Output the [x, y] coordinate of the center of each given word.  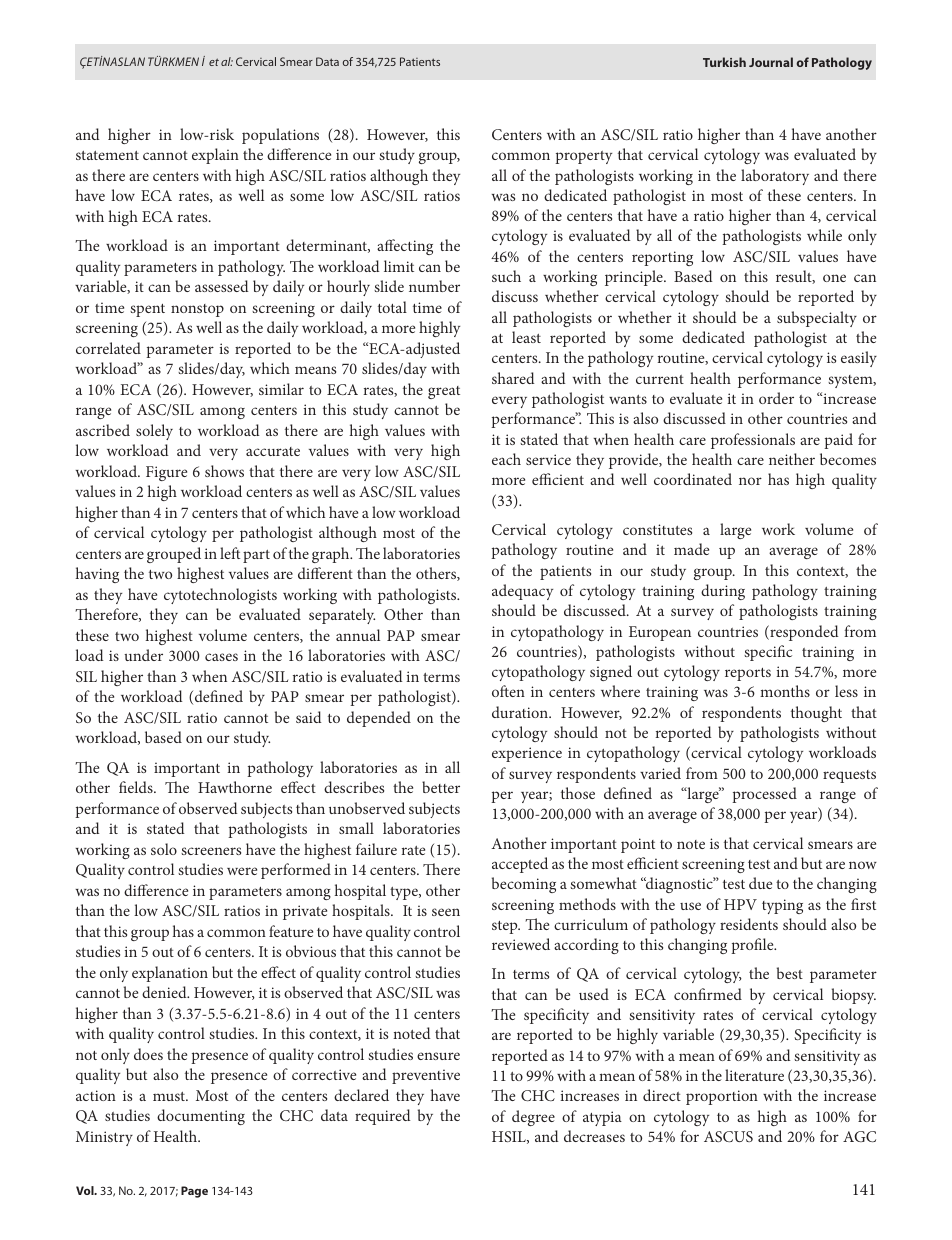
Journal [771, 62]
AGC [859, 1136]
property [583, 157]
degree [533, 1118]
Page [194, 1192]
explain [215, 156]
